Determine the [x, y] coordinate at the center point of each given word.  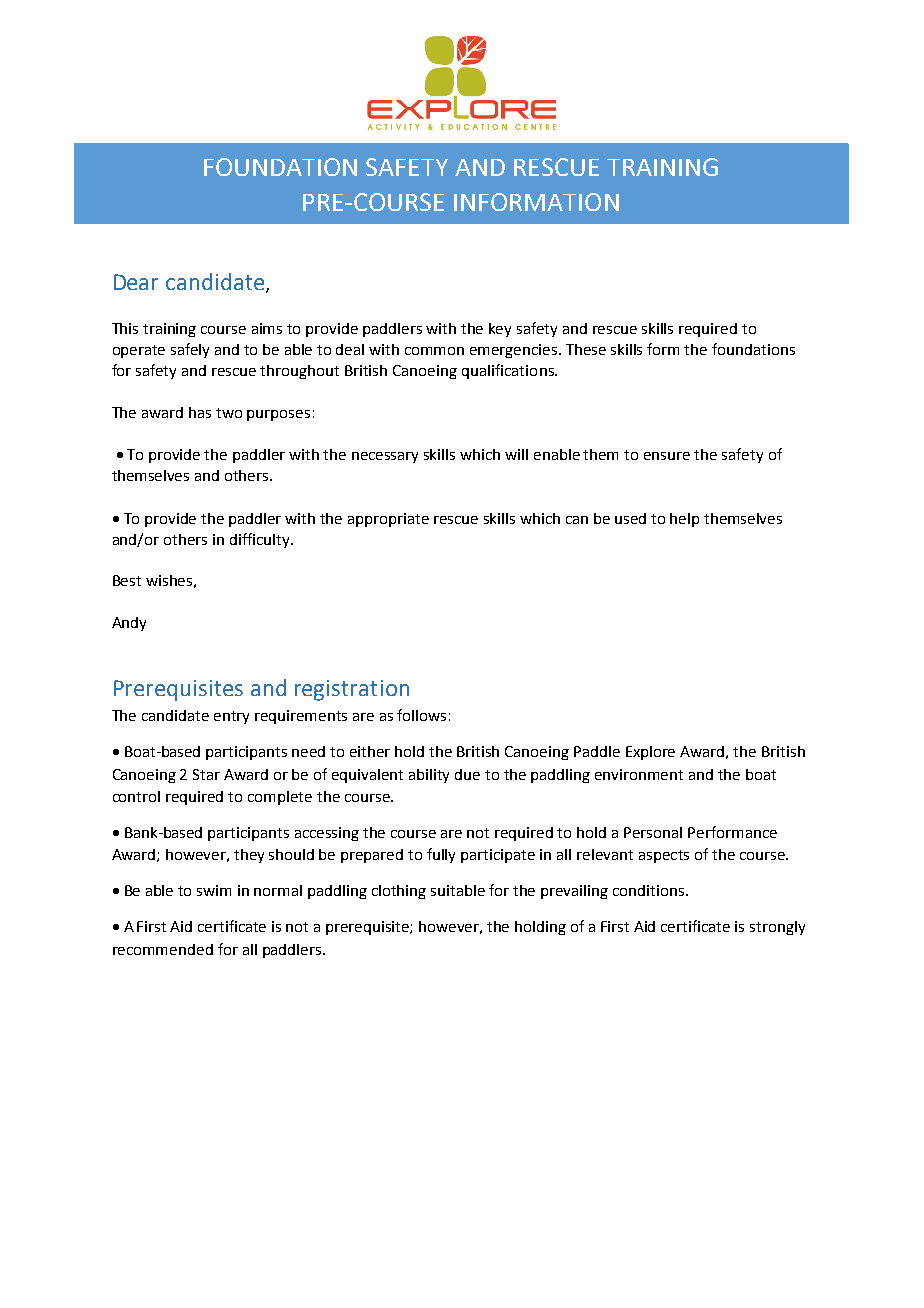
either [370, 751]
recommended [163, 949]
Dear [136, 282]
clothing [399, 892]
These [586, 349]
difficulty [261, 540]
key [500, 330]
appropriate [388, 520]
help [684, 520]
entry [231, 717]
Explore [650, 753]
